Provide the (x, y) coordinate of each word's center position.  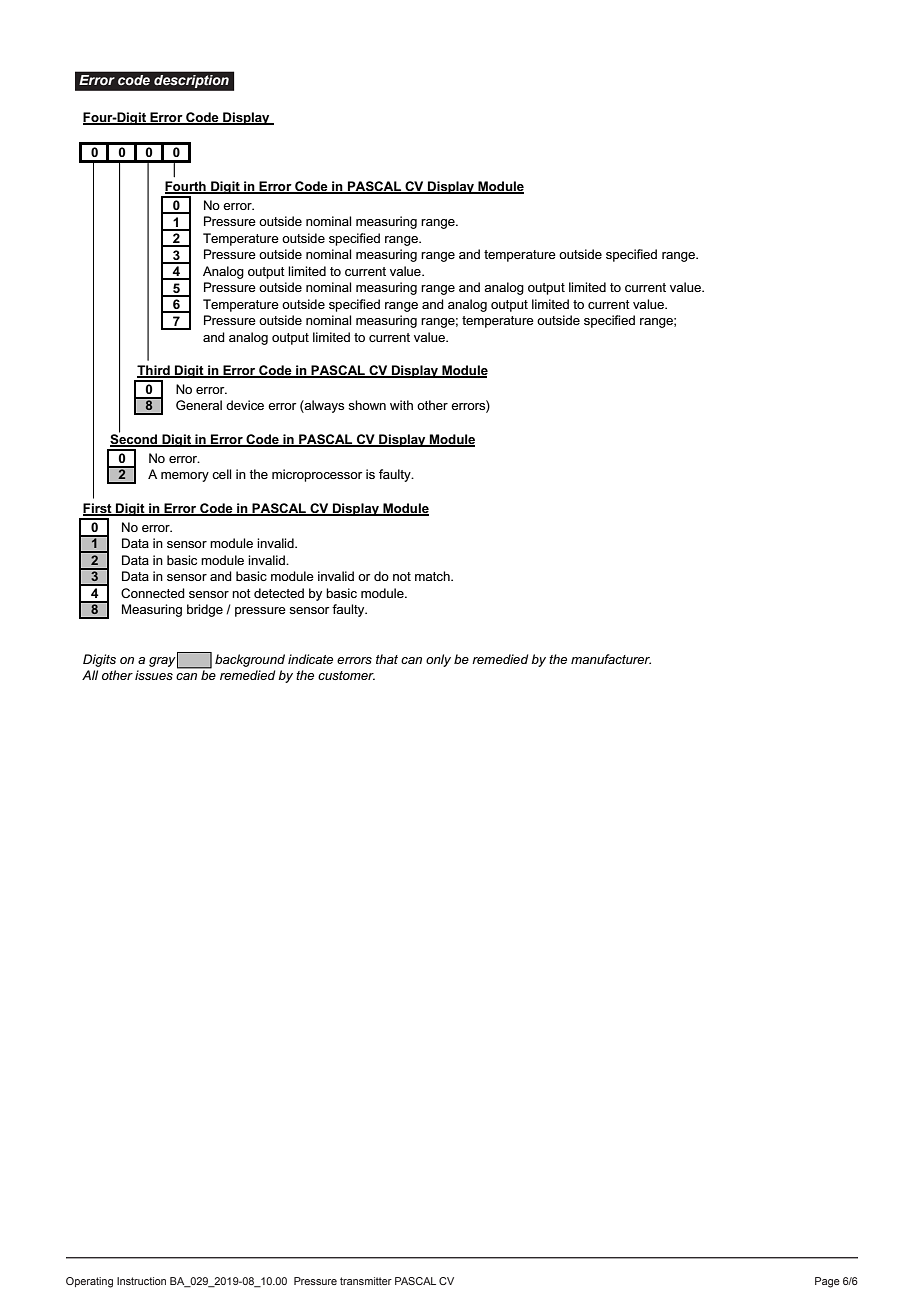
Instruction (141, 1281)
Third (154, 371)
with (401, 405)
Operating (89, 1282)
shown (367, 405)
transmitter (366, 1281)
